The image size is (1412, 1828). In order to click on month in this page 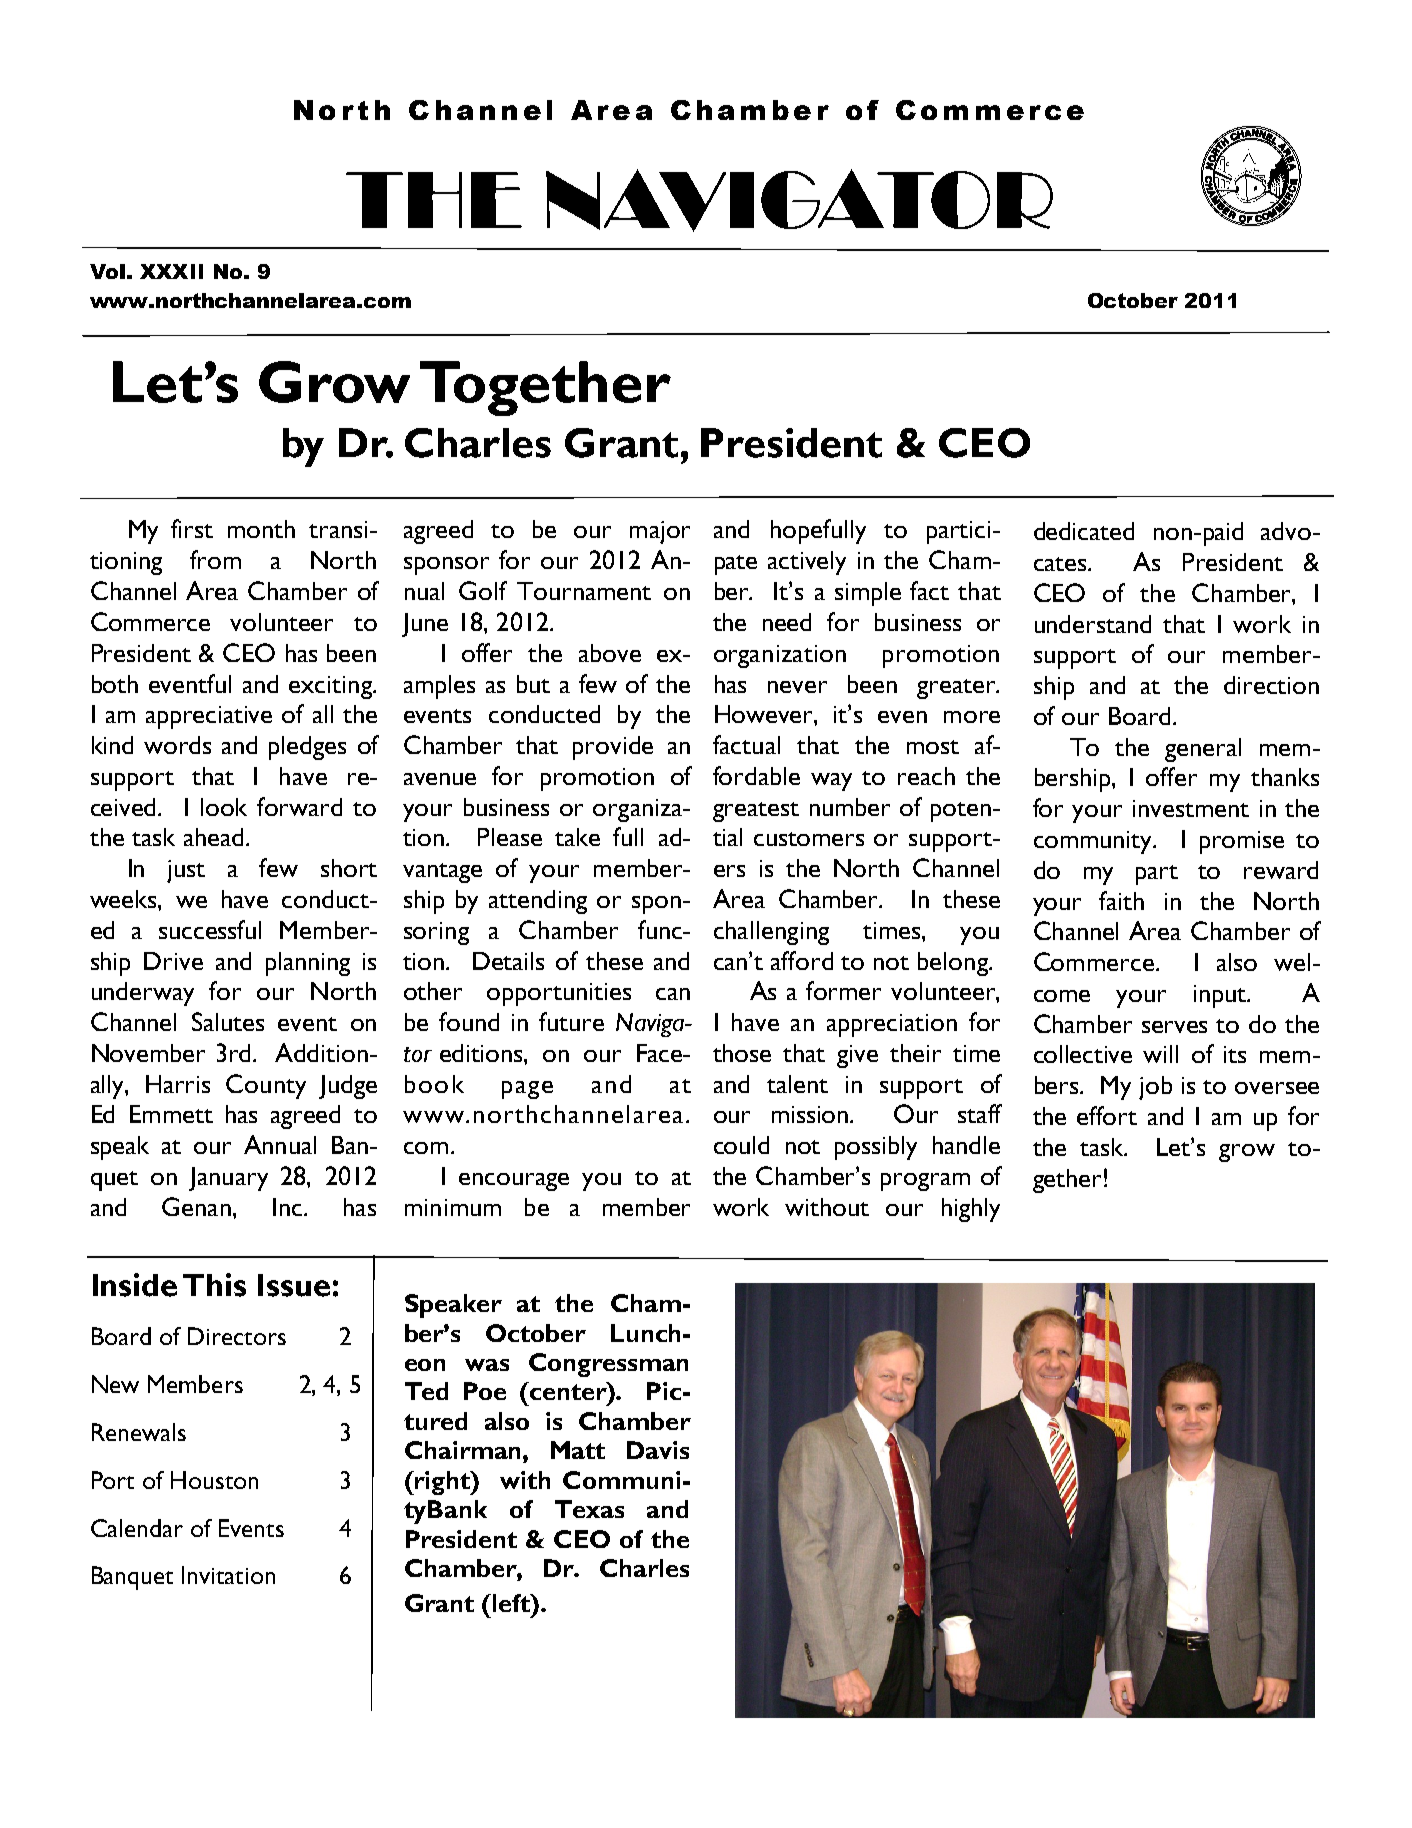, I will do `click(261, 529)`.
